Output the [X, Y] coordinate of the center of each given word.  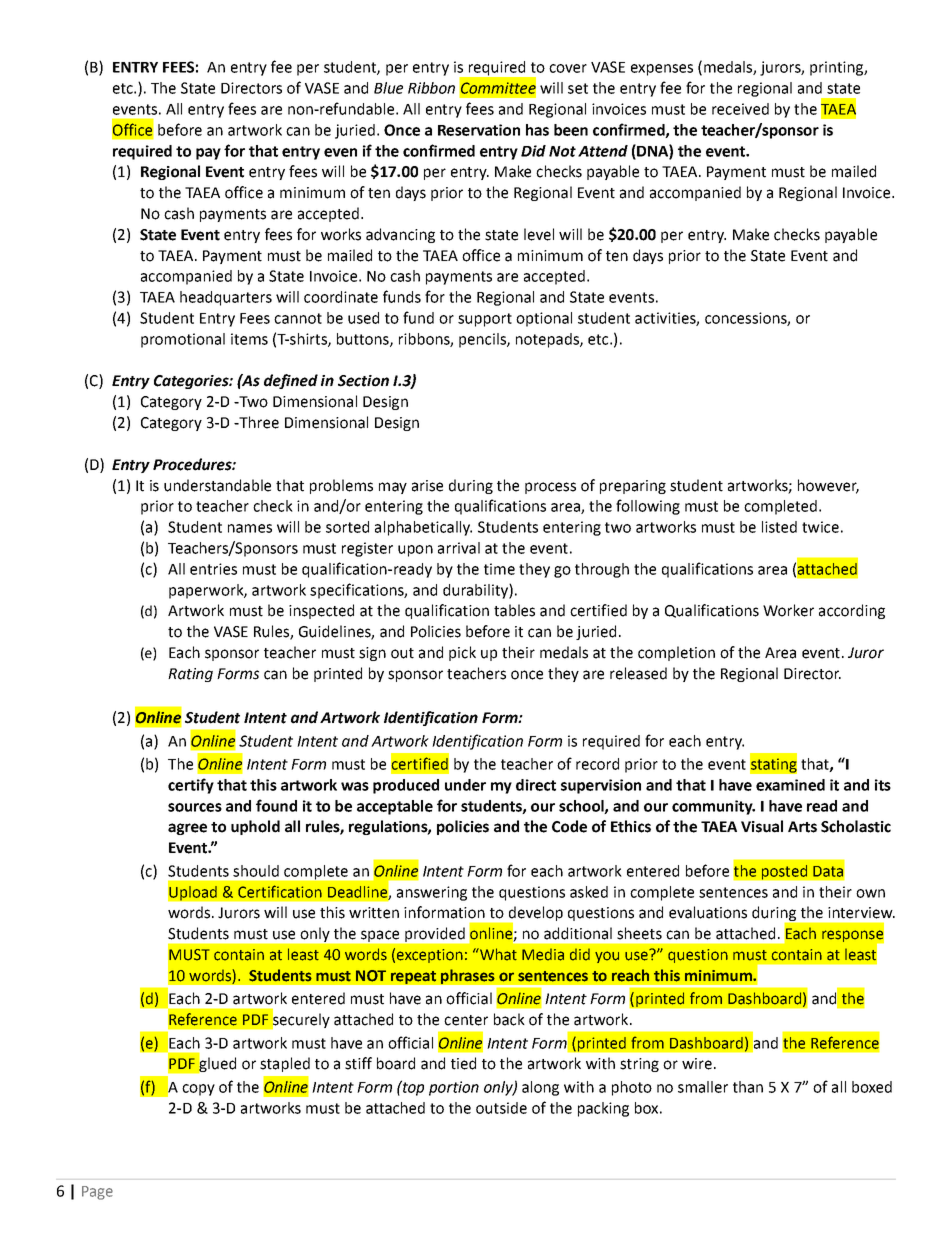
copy [198, 1090]
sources [195, 807]
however [828, 486]
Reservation [479, 130]
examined [790, 785]
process [550, 488]
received [740, 109]
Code [569, 826]
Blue [388, 88]
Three [258, 422]
